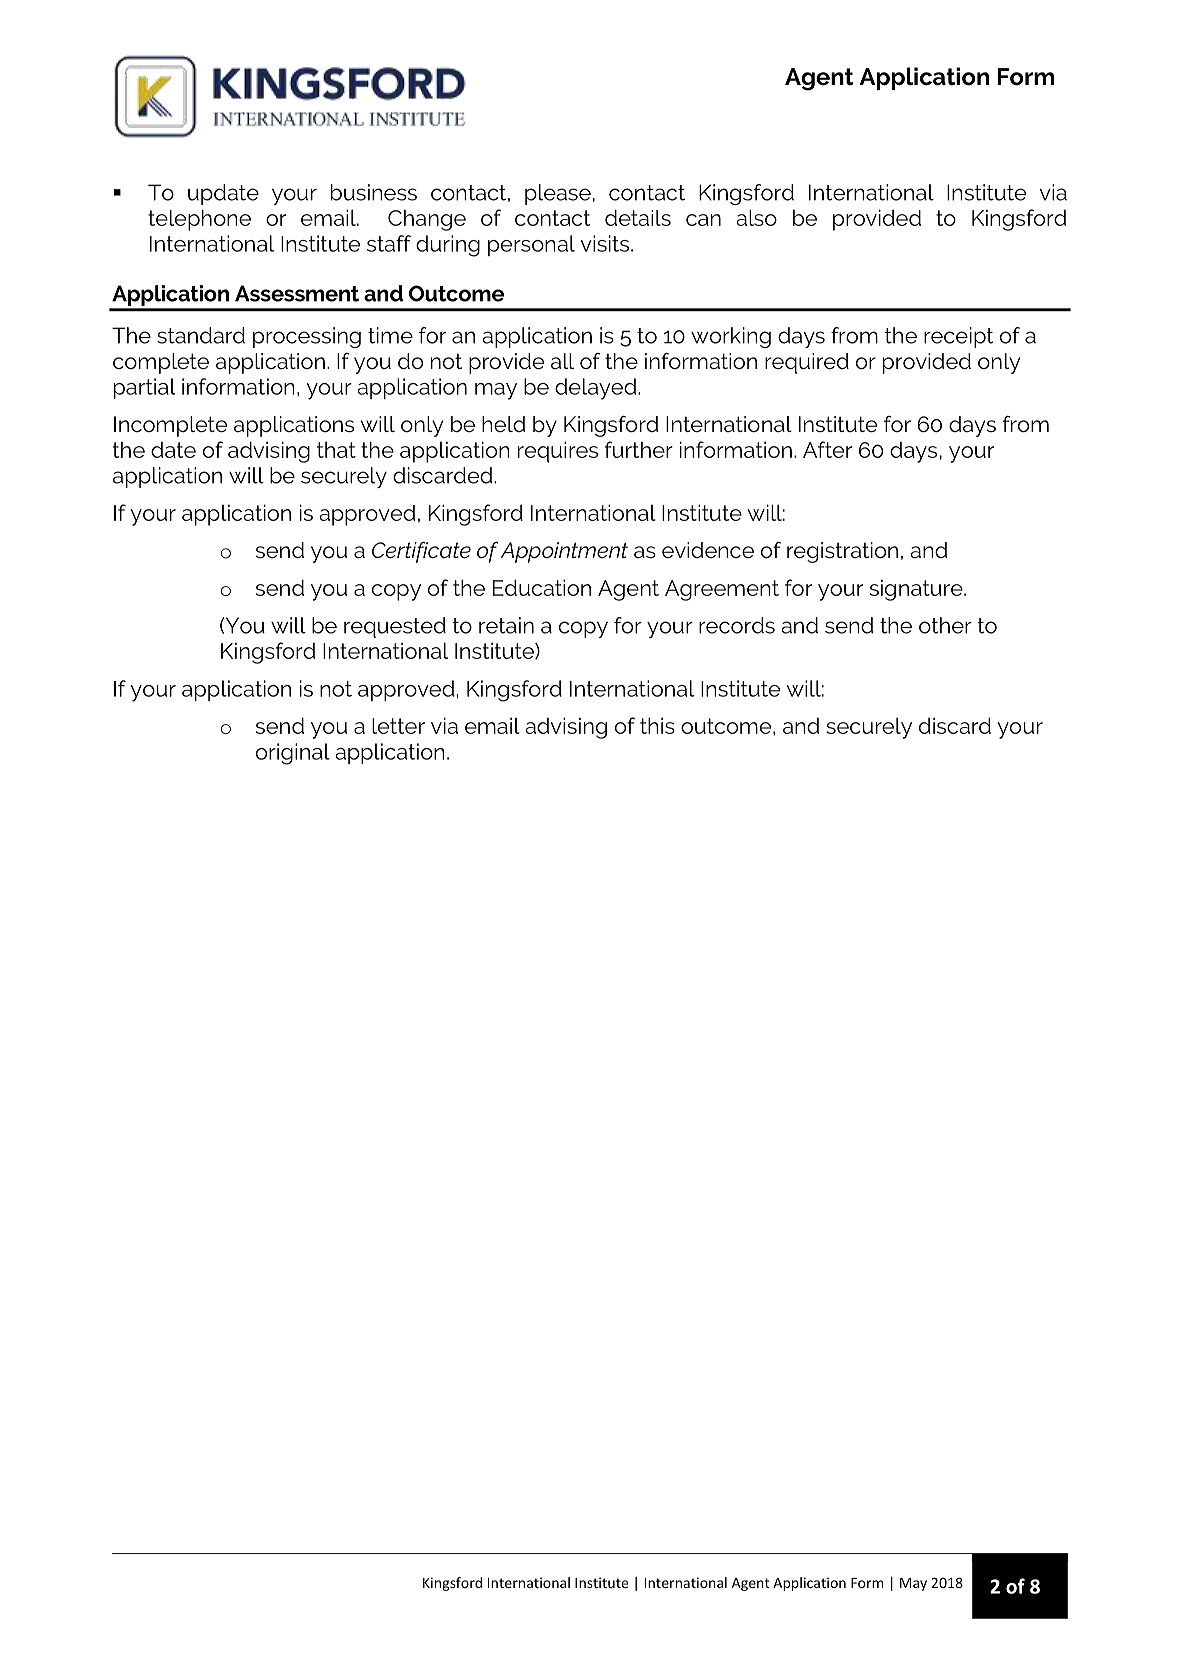 The image size is (1180, 1669). Describe the element at coordinates (564, 552) in the screenshot. I see `Appointment` at that location.
